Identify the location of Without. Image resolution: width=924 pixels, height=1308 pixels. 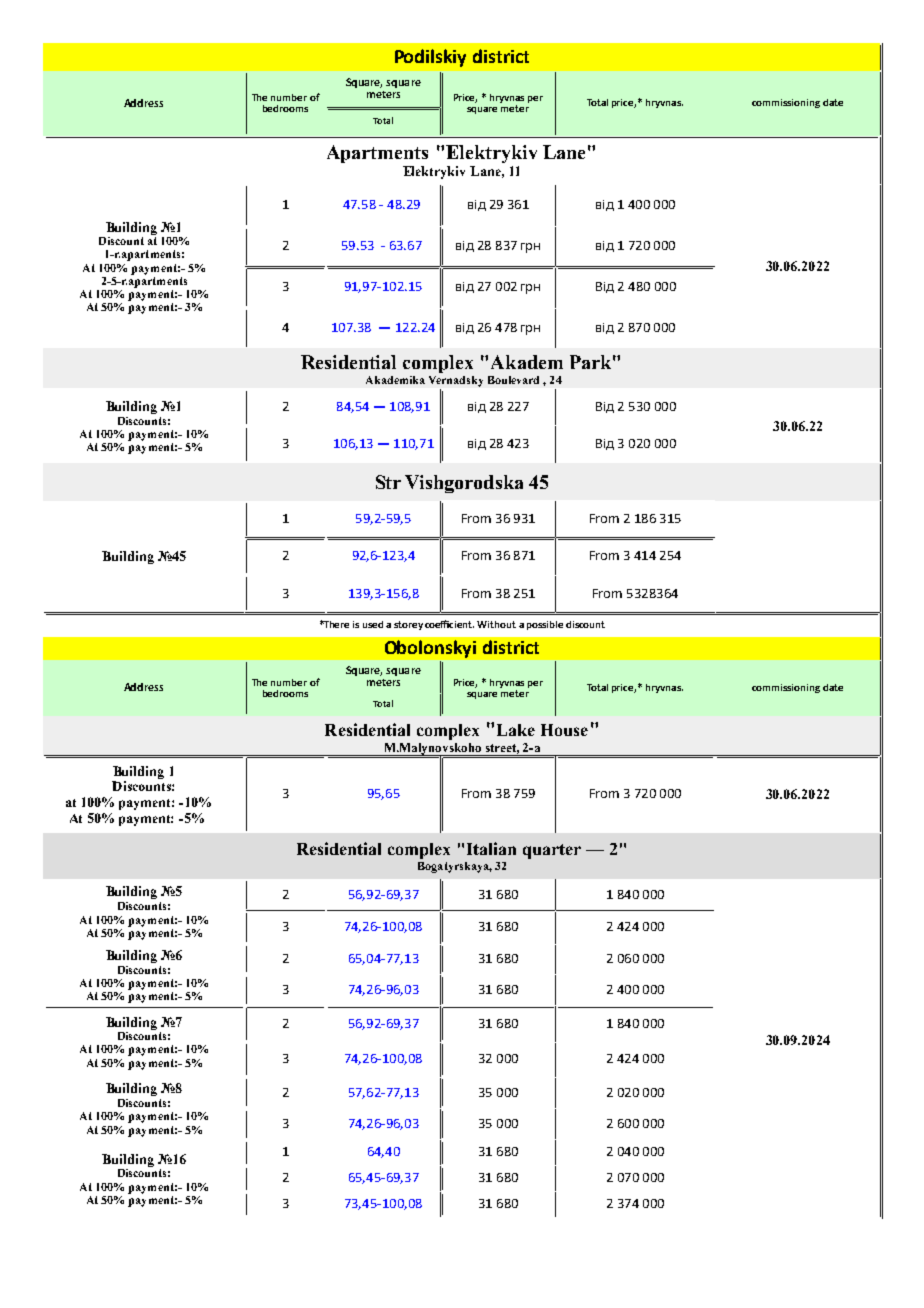
(496, 624).
